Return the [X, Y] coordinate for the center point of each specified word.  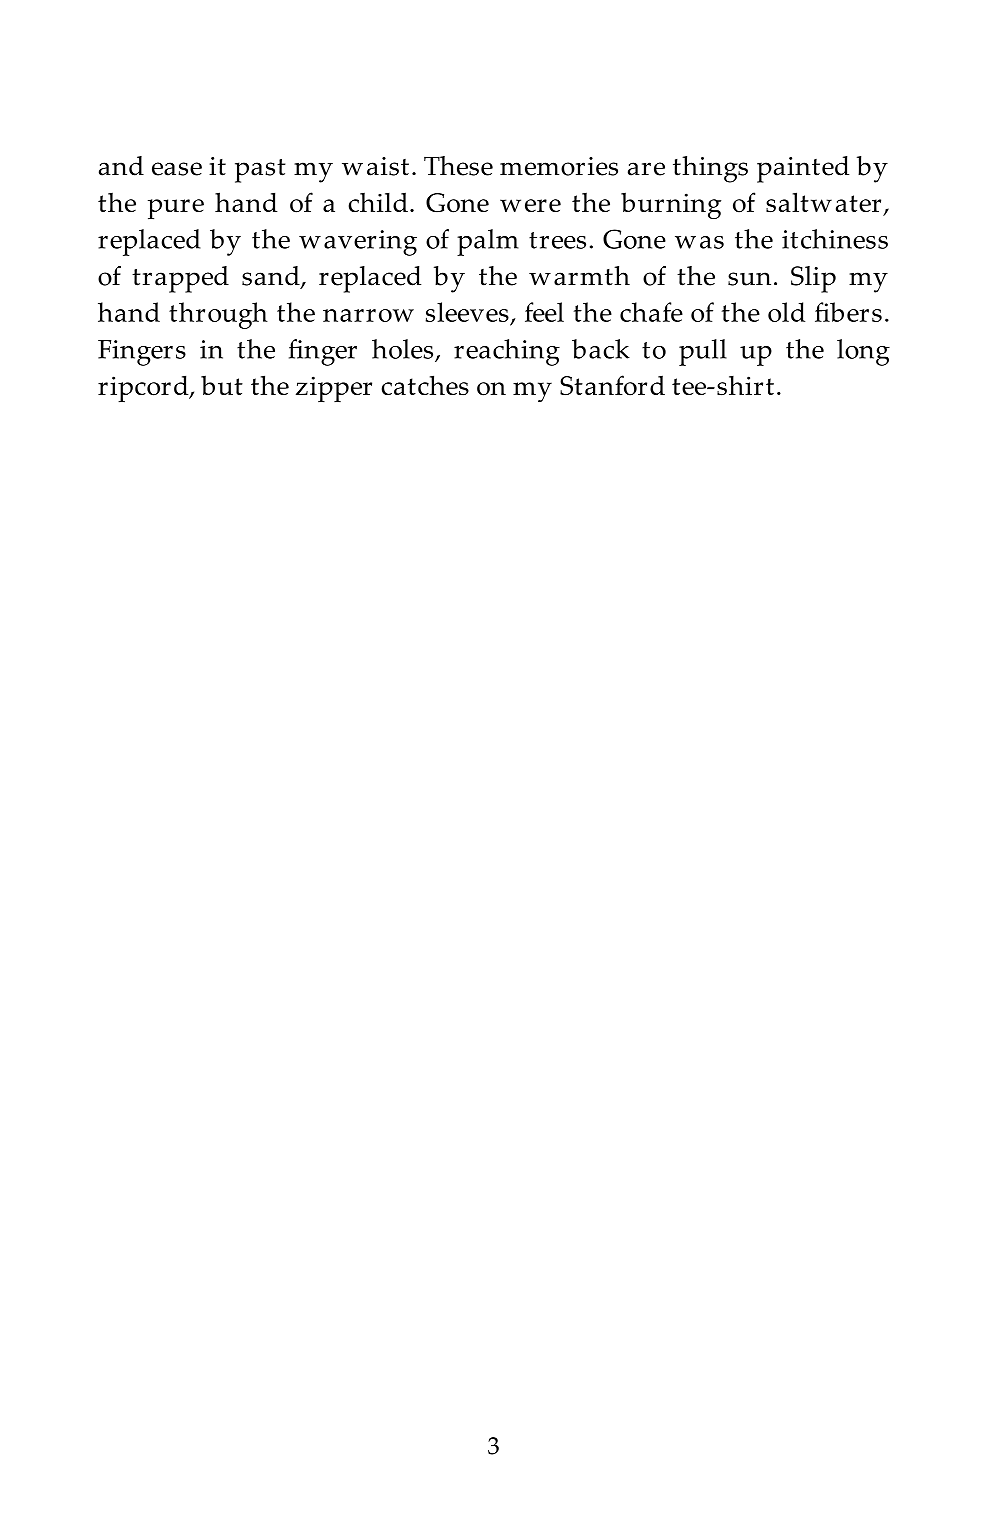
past [260, 171]
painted [803, 169]
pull [703, 352]
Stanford [612, 385]
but [222, 385]
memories [559, 166]
